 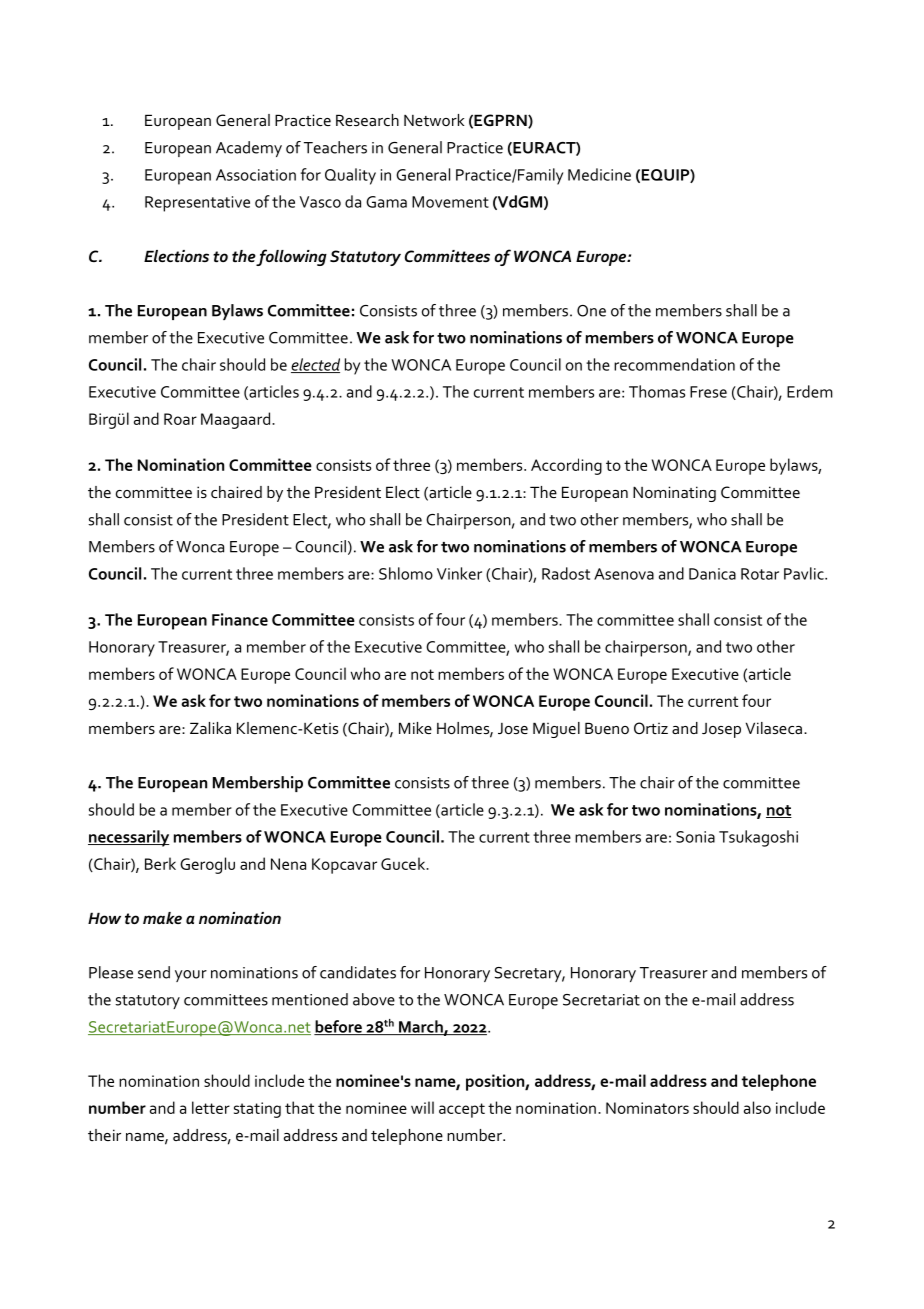 I want to click on Mike, so click(x=415, y=728).
